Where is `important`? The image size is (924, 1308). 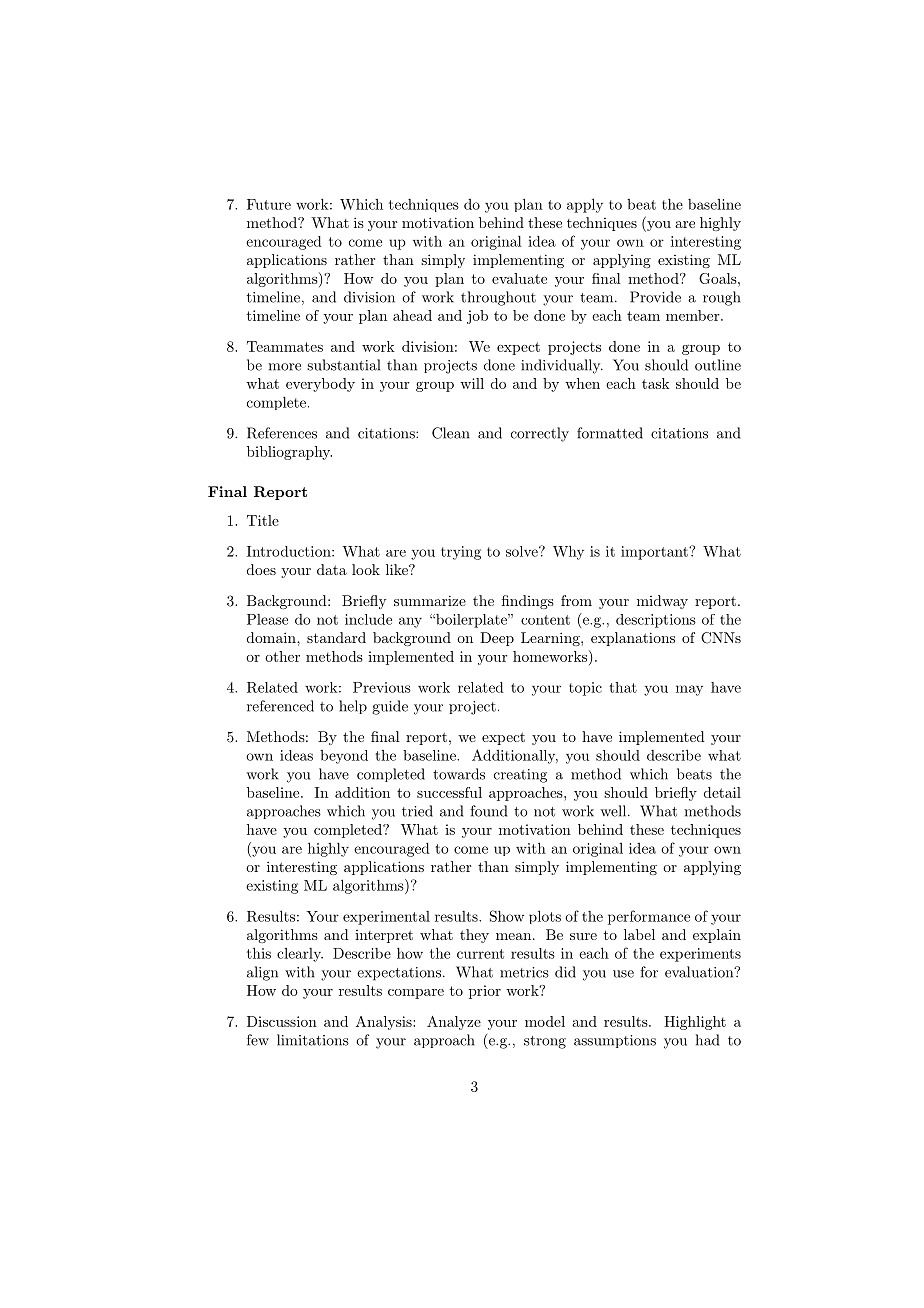 important is located at coordinates (655, 553).
